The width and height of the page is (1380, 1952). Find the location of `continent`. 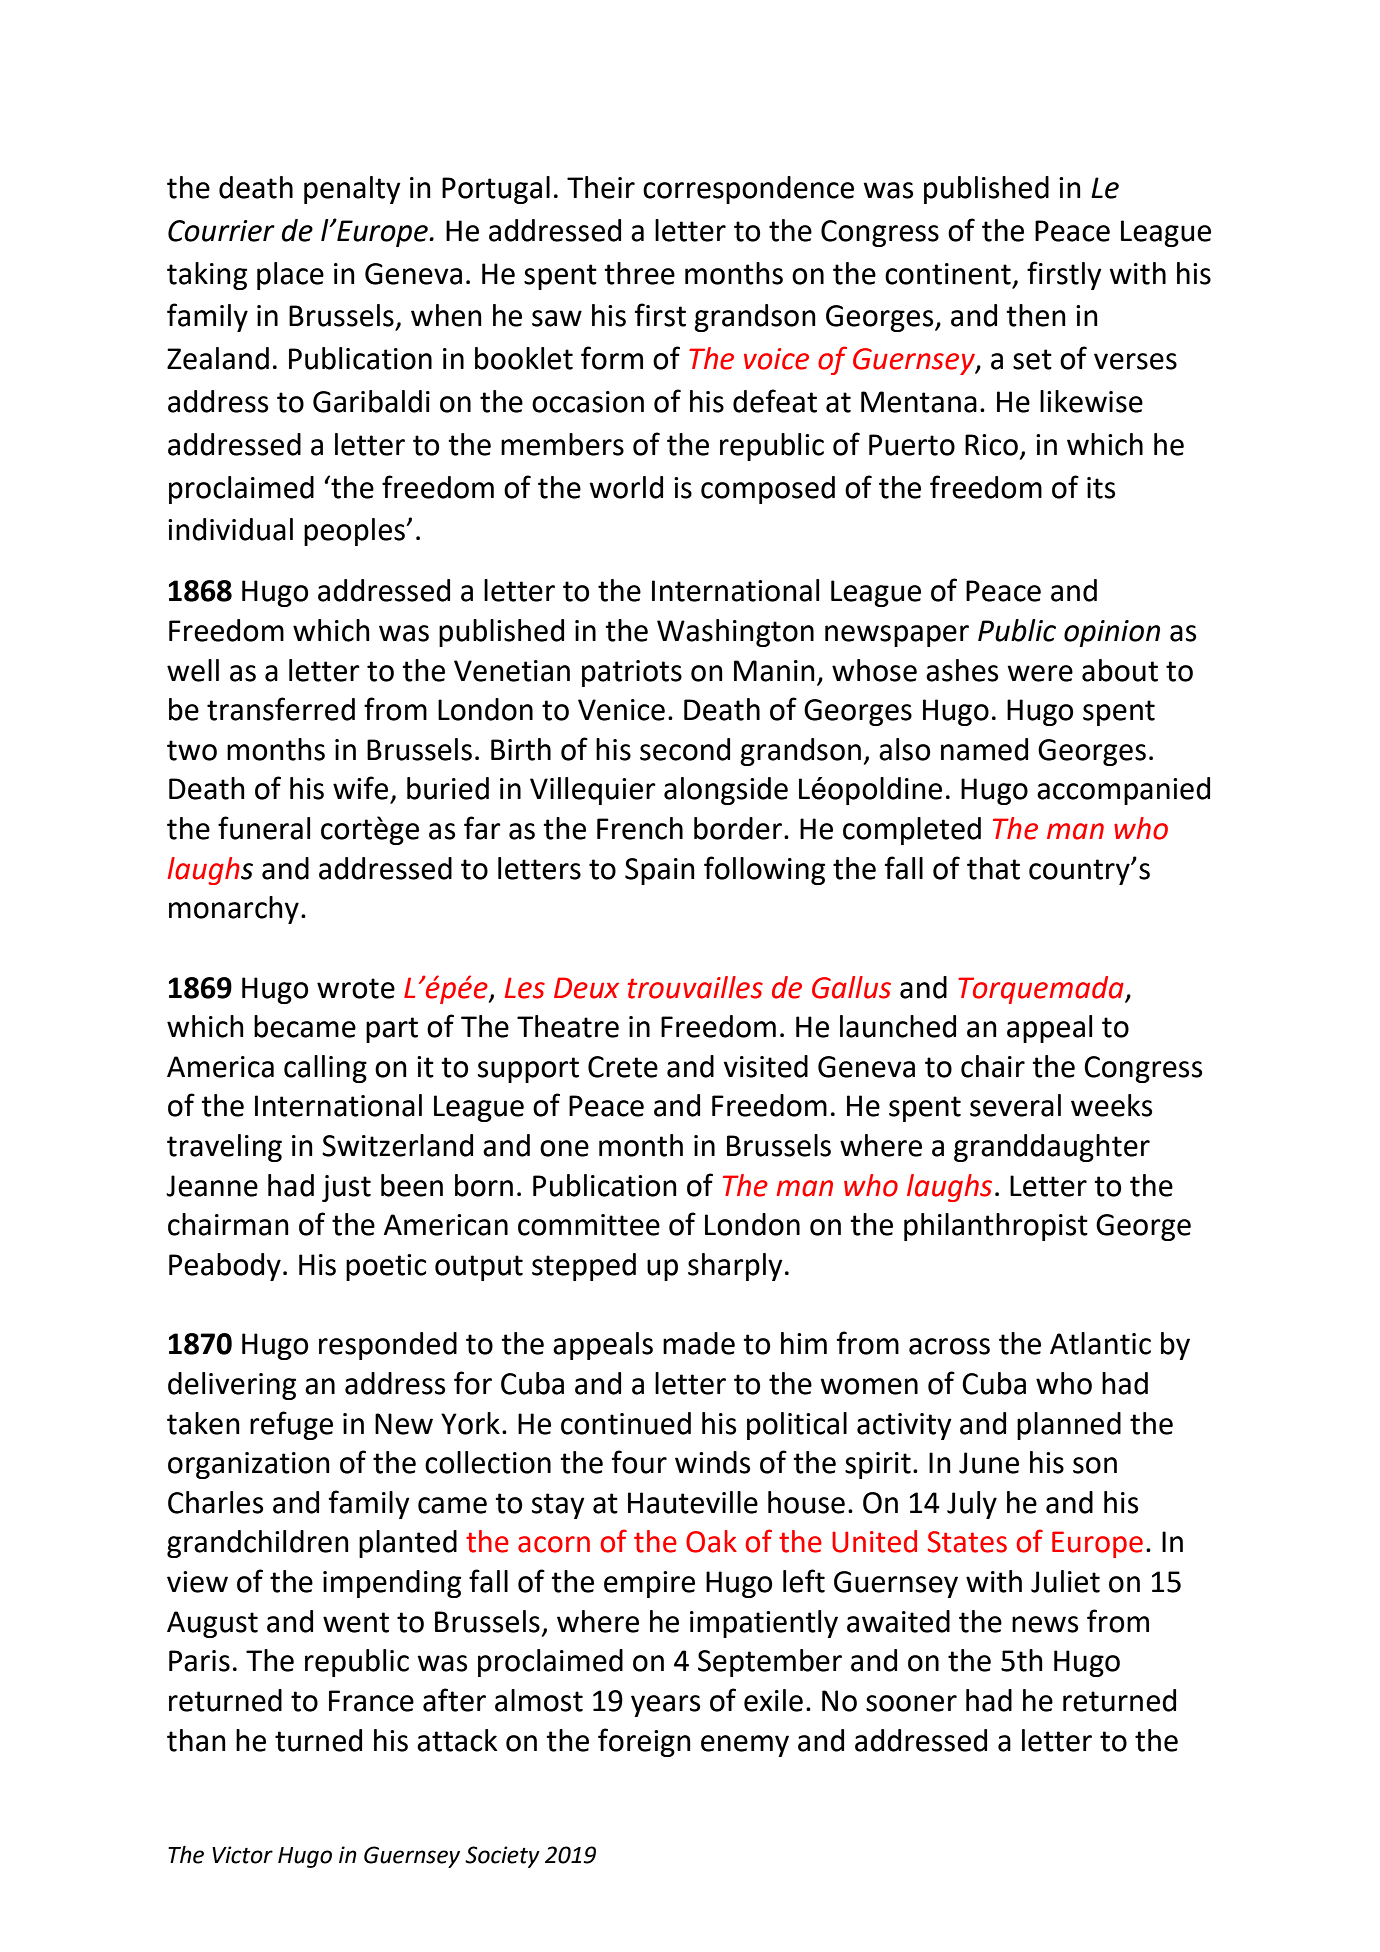

continent is located at coordinates (948, 274).
